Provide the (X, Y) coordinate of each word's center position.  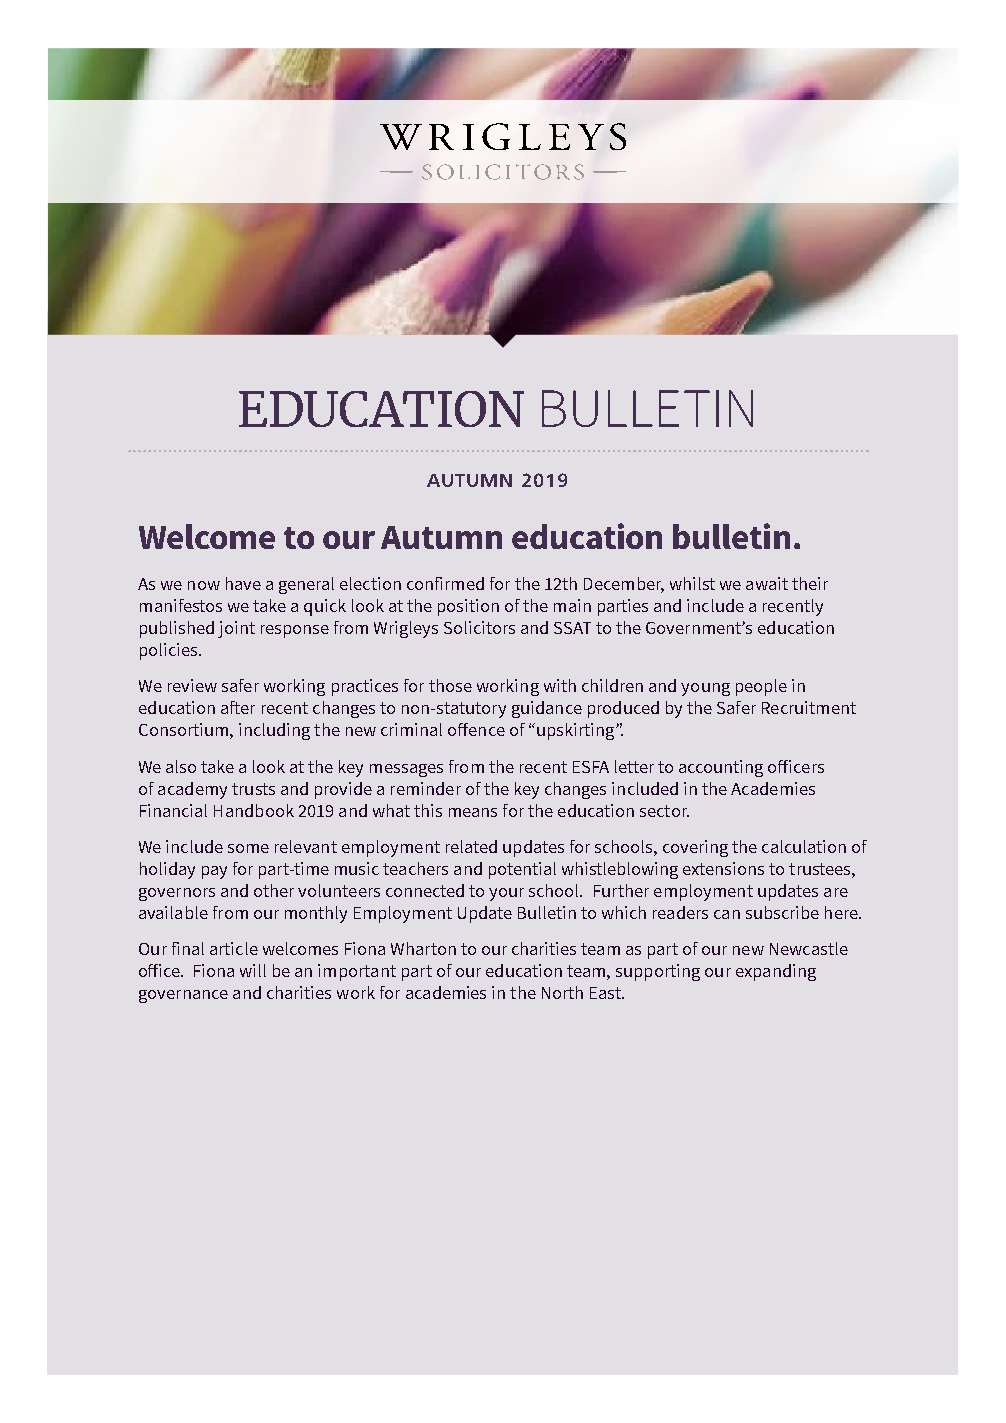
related (471, 846)
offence (476, 729)
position (468, 607)
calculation (804, 846)
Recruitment (809, 707)
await (767, 583)
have (243, 583)
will (253, 970)
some (248, 848)
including (274, 731)
